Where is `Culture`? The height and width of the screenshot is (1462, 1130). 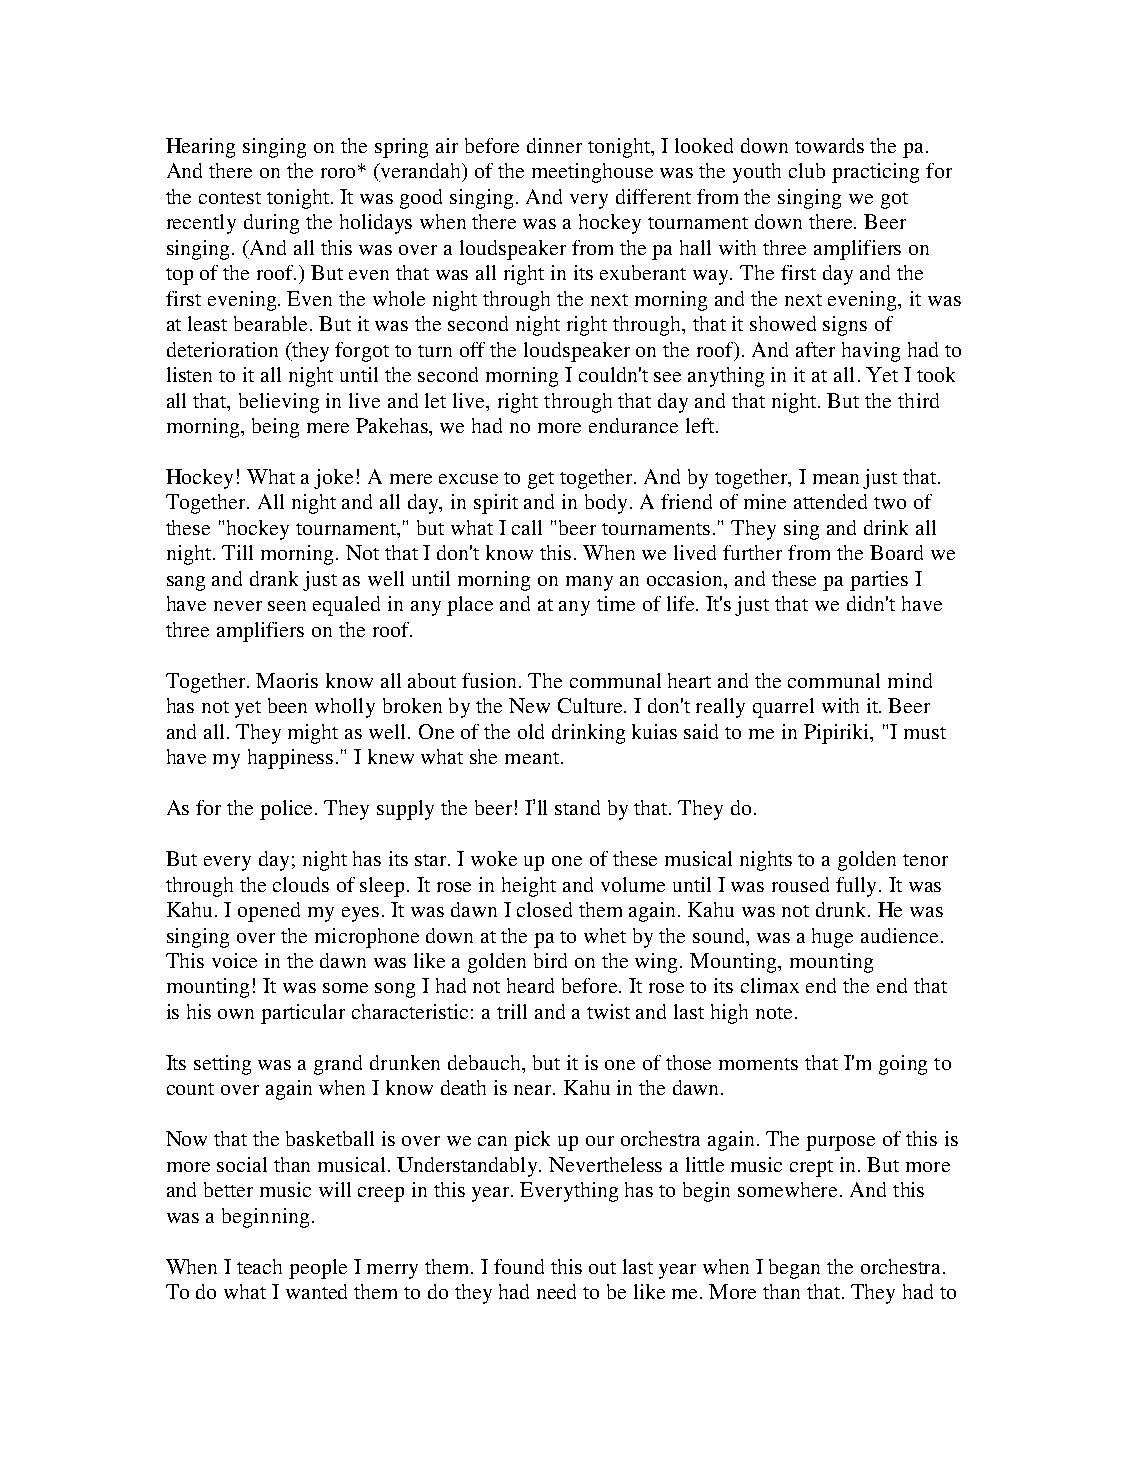
Culture is located at coordinates (591, 705).
